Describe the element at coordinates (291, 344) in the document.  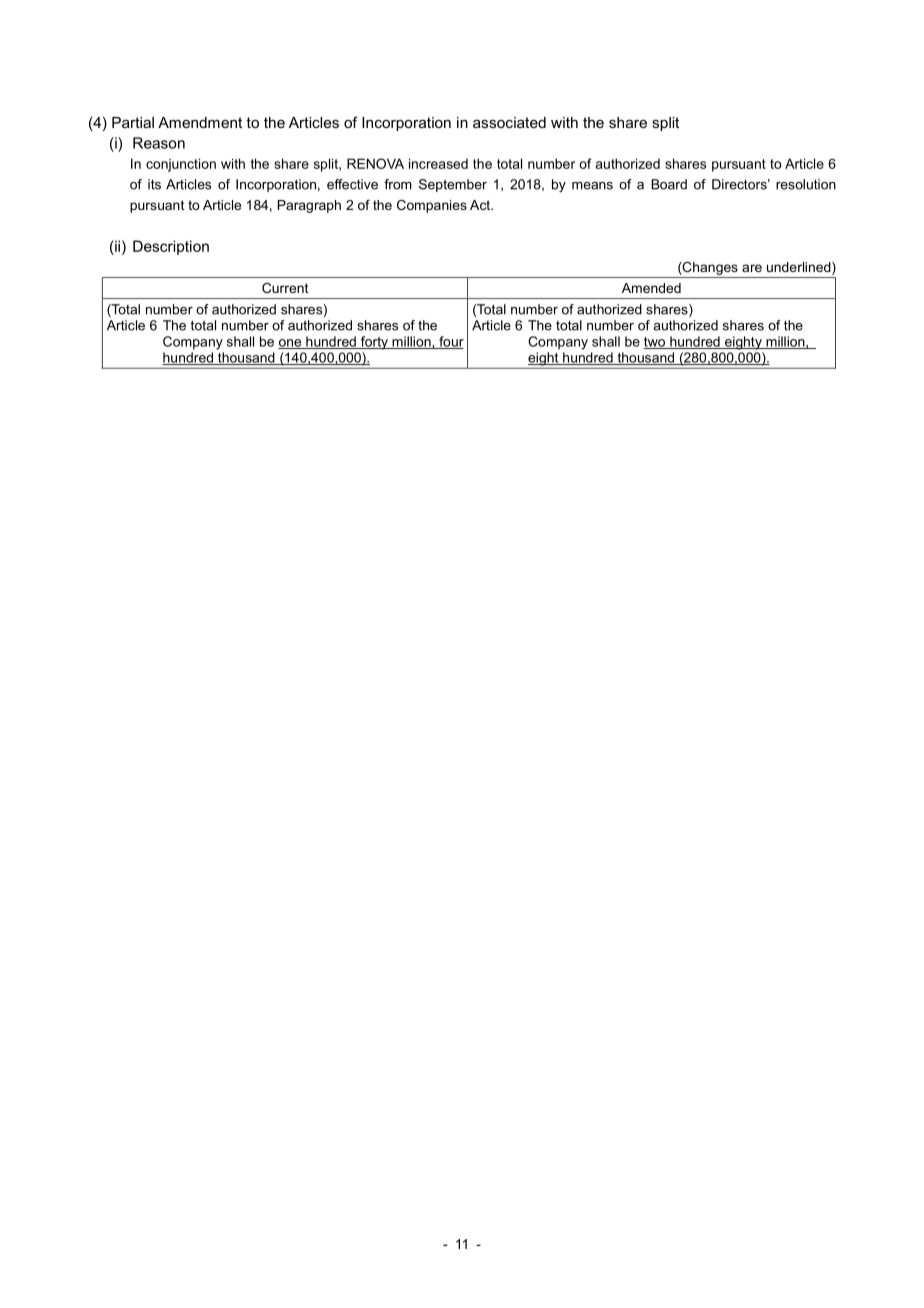
I see `one` at that location.
